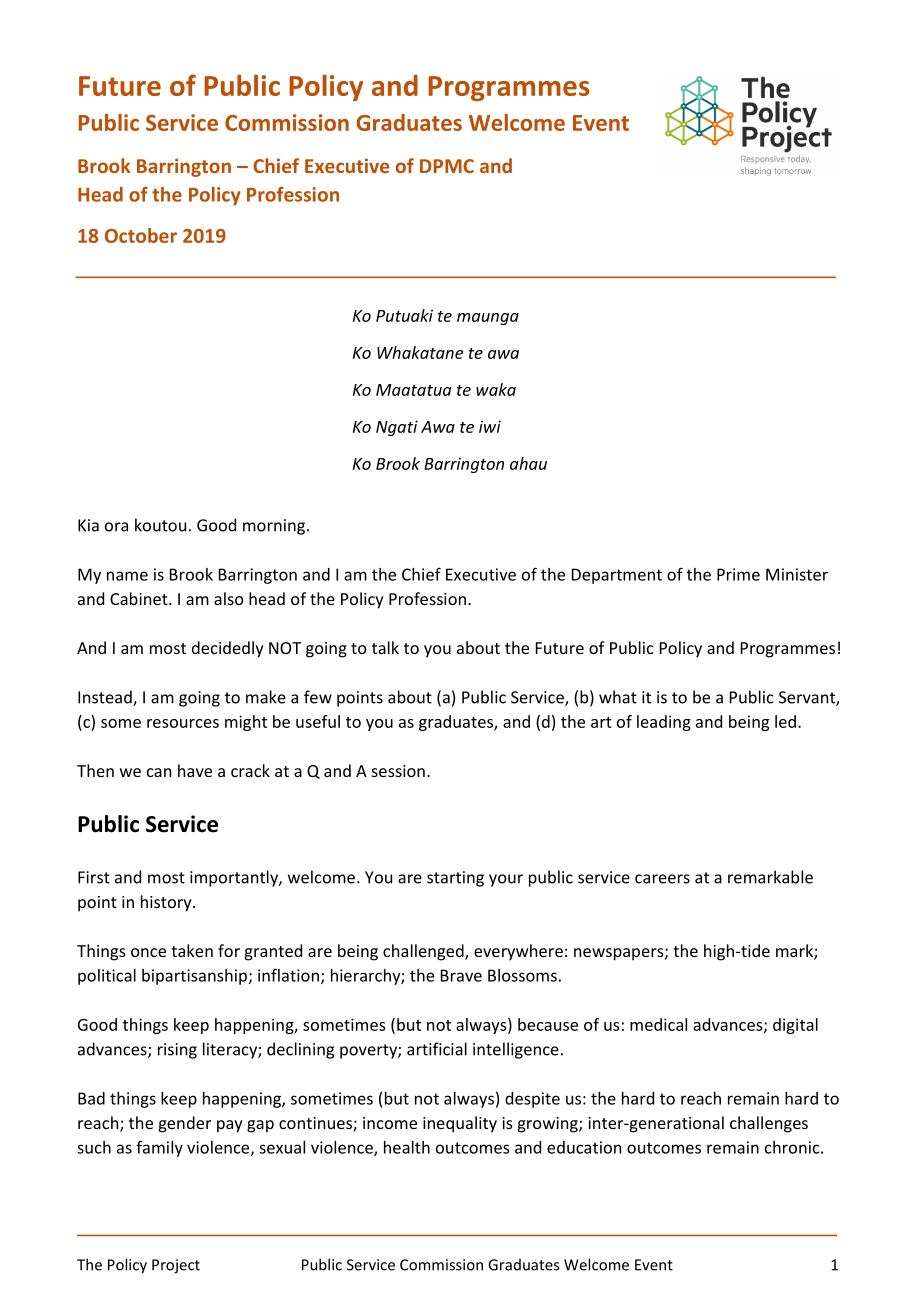 The image size is (924, 1308). What do you see at coordinates (398, 771) in the page?
I see `session` at bounding box center [398, 771].
